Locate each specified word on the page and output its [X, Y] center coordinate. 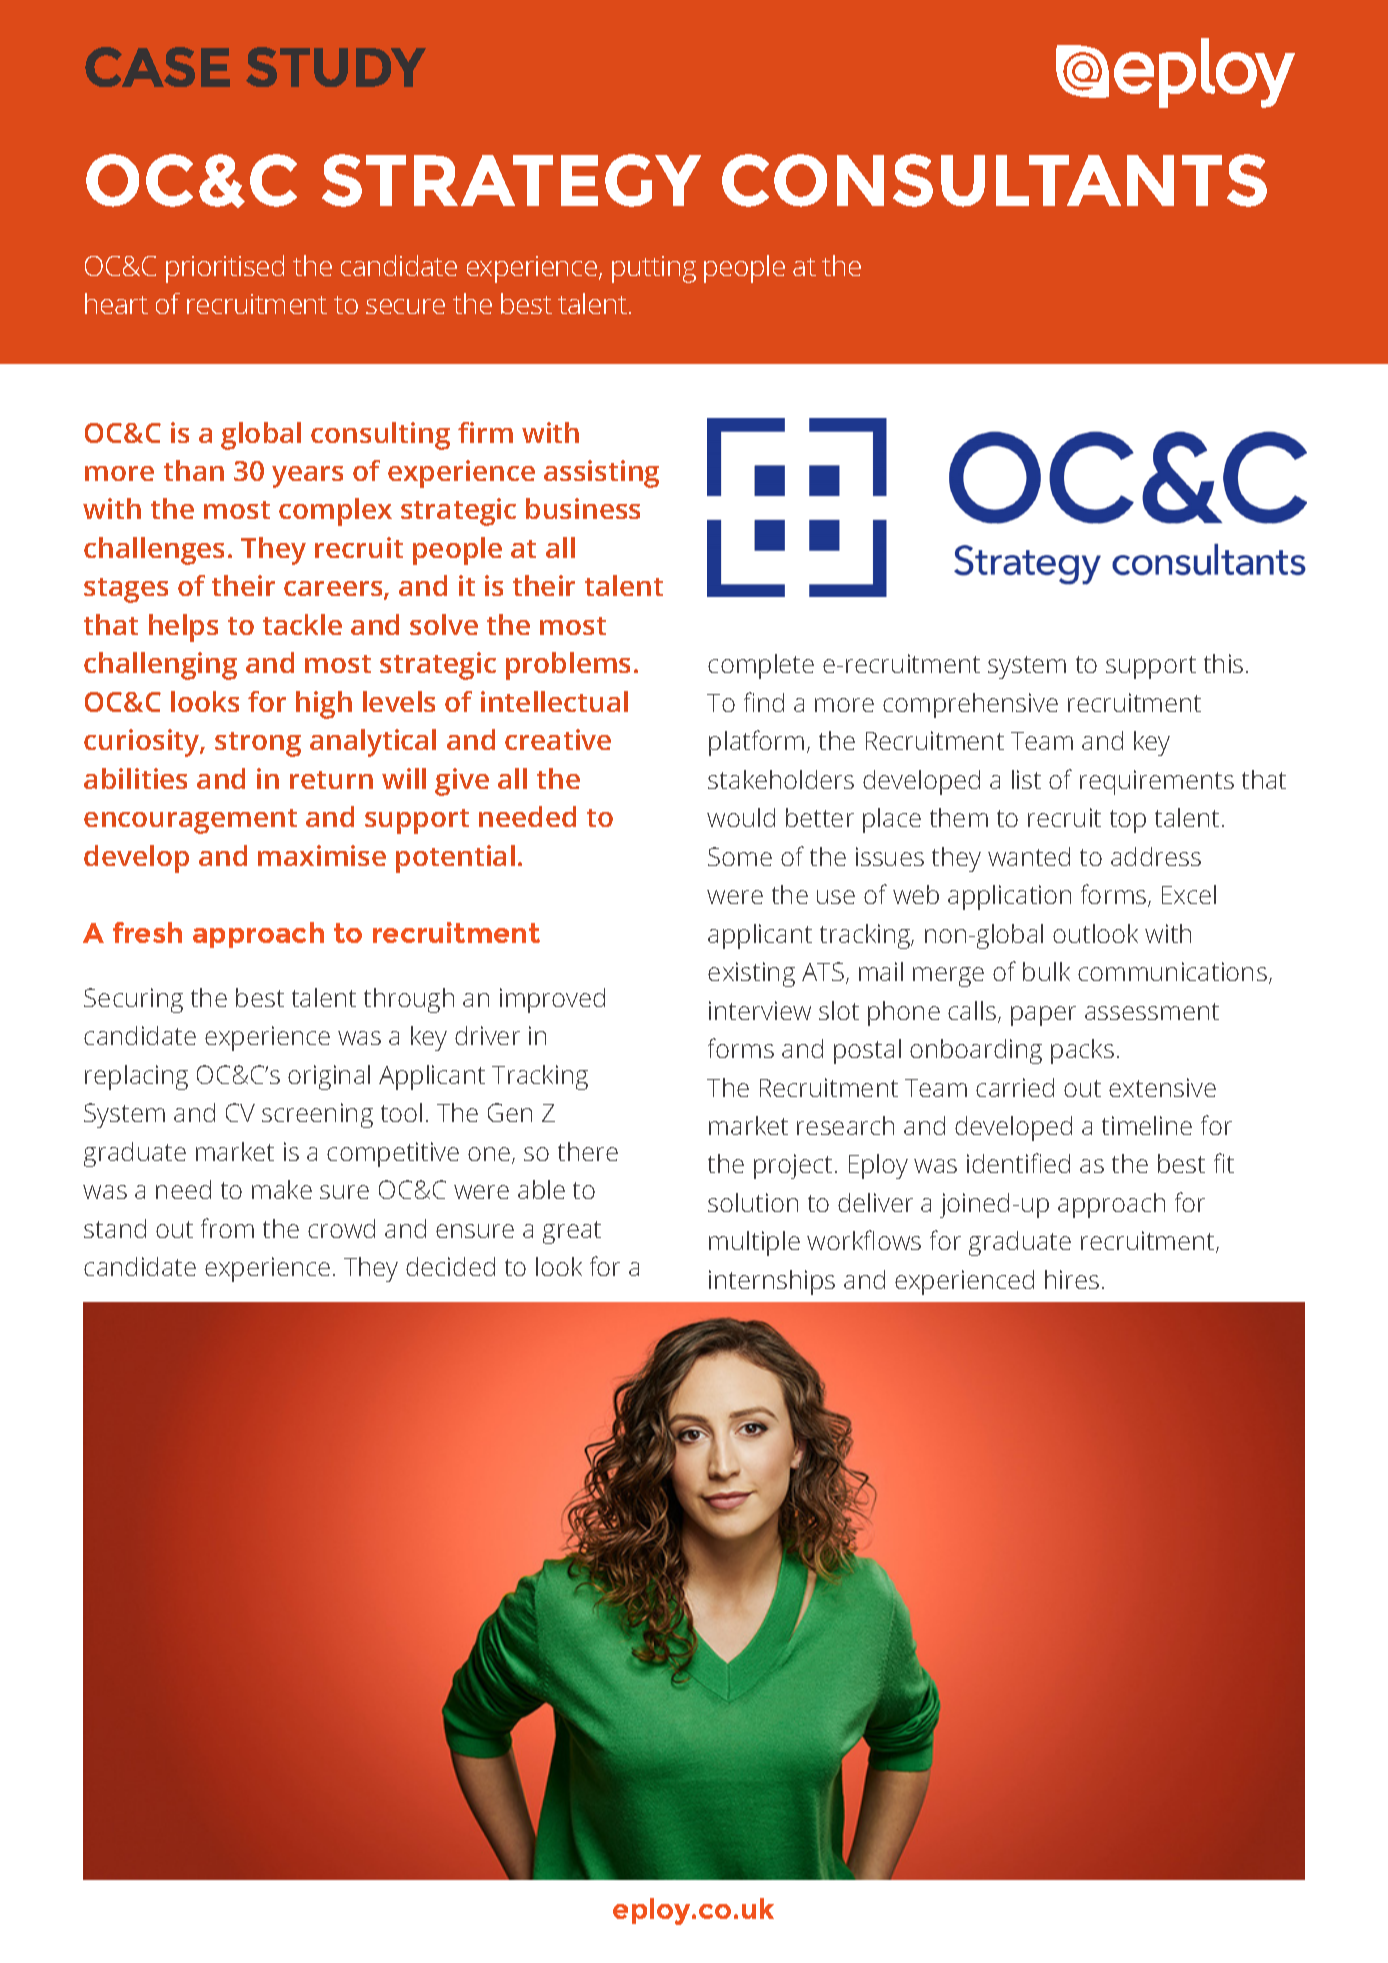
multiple [754, 1243]
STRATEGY [511, 180]
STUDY [336, 67]
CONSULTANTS [994, 180]
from [227, 1228]
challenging [160, 666]
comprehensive [970, 705]
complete [761, 666]
